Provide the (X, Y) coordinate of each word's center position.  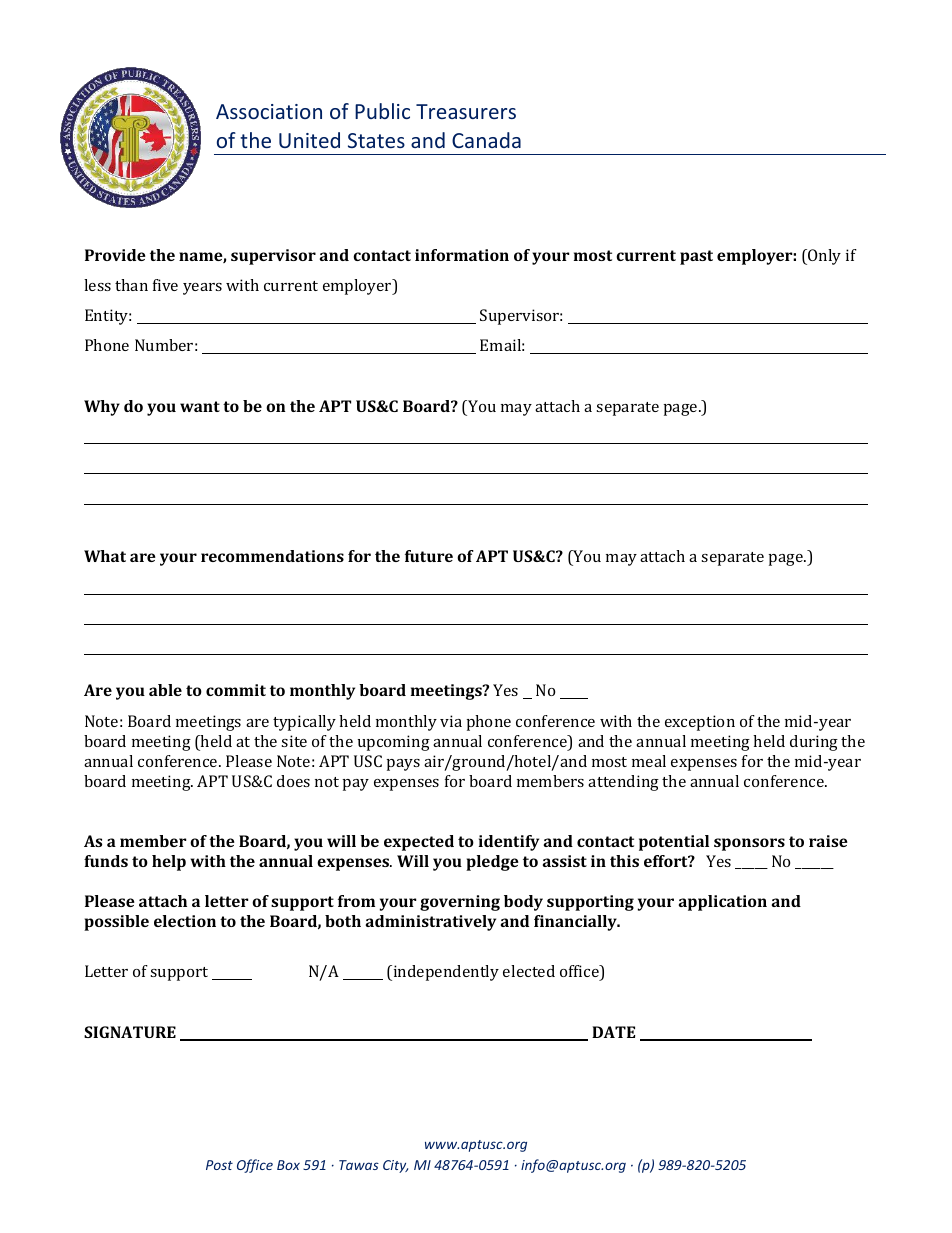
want (200, 406)
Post (219, 1165)
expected (419, 843)
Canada (486, 140)
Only (823, 257)
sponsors (749, 844)
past (696, 257)
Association (269, 111)
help (169, 863)
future (429, 556)
